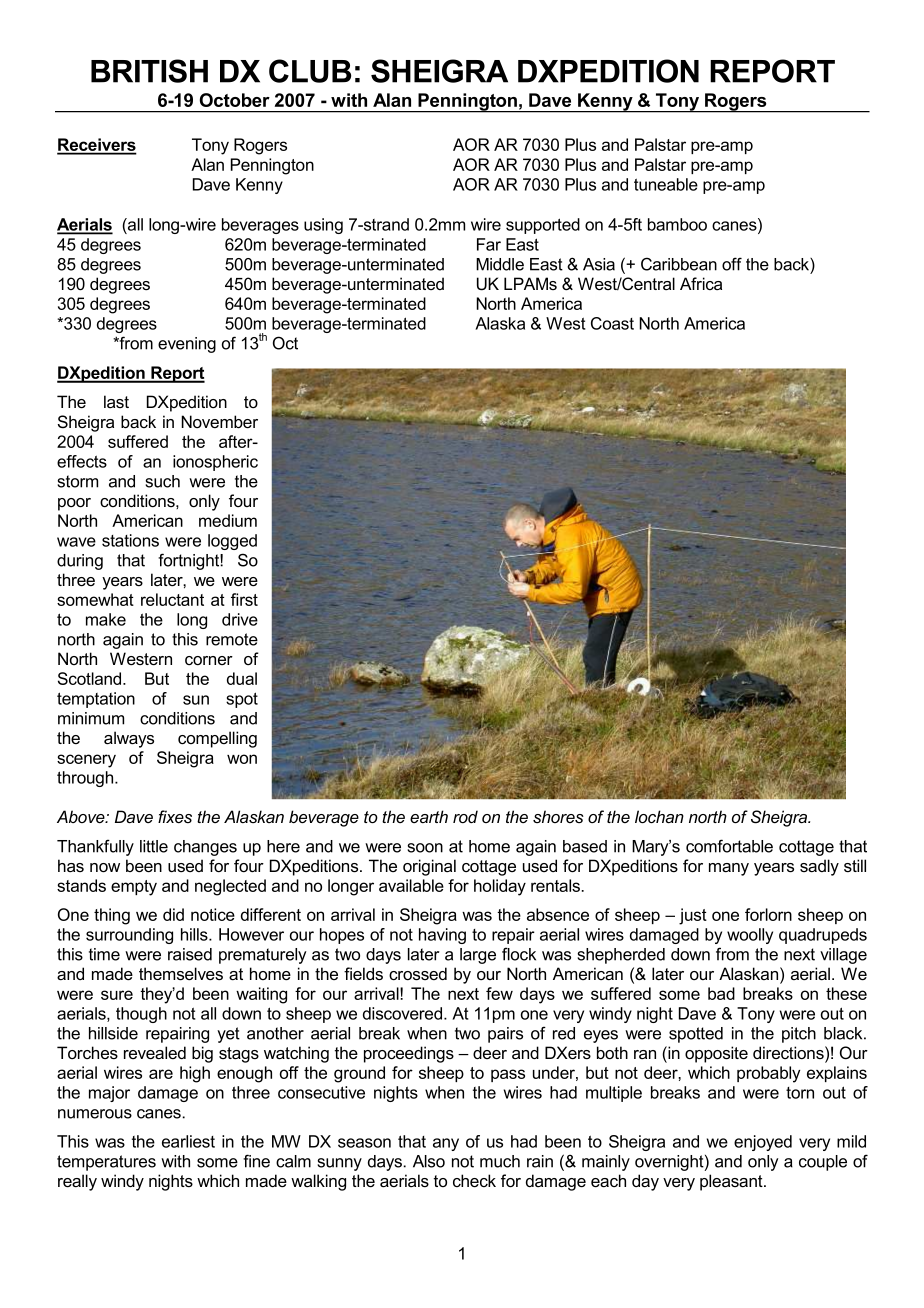 This image has height=1308, width=924. Describe the element at coordinates (679, 264) in the image. I see `Caribbean` at that location.
